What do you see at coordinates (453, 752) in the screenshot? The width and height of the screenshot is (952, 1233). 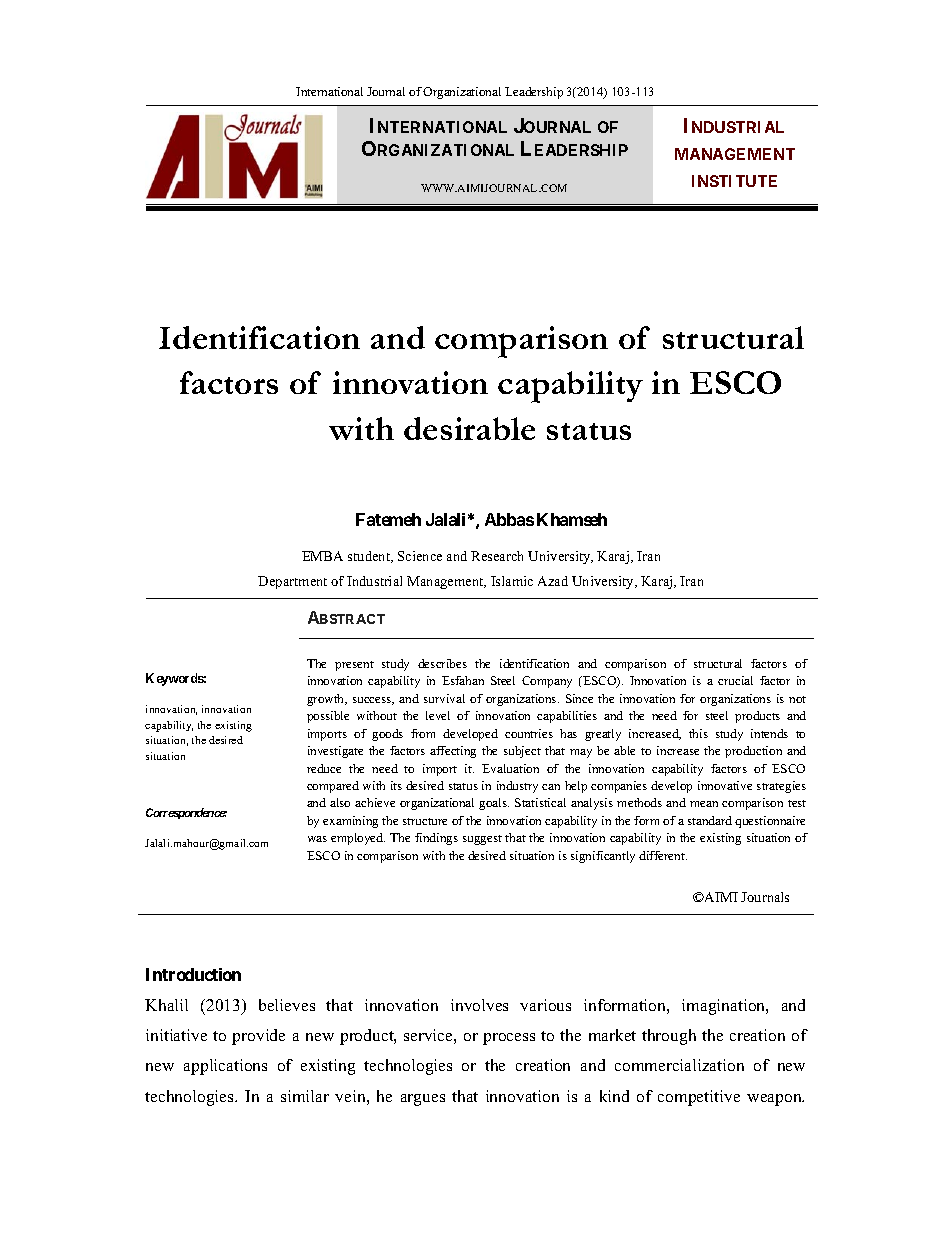 I see `affecting` at bounding box center [453, 752].
